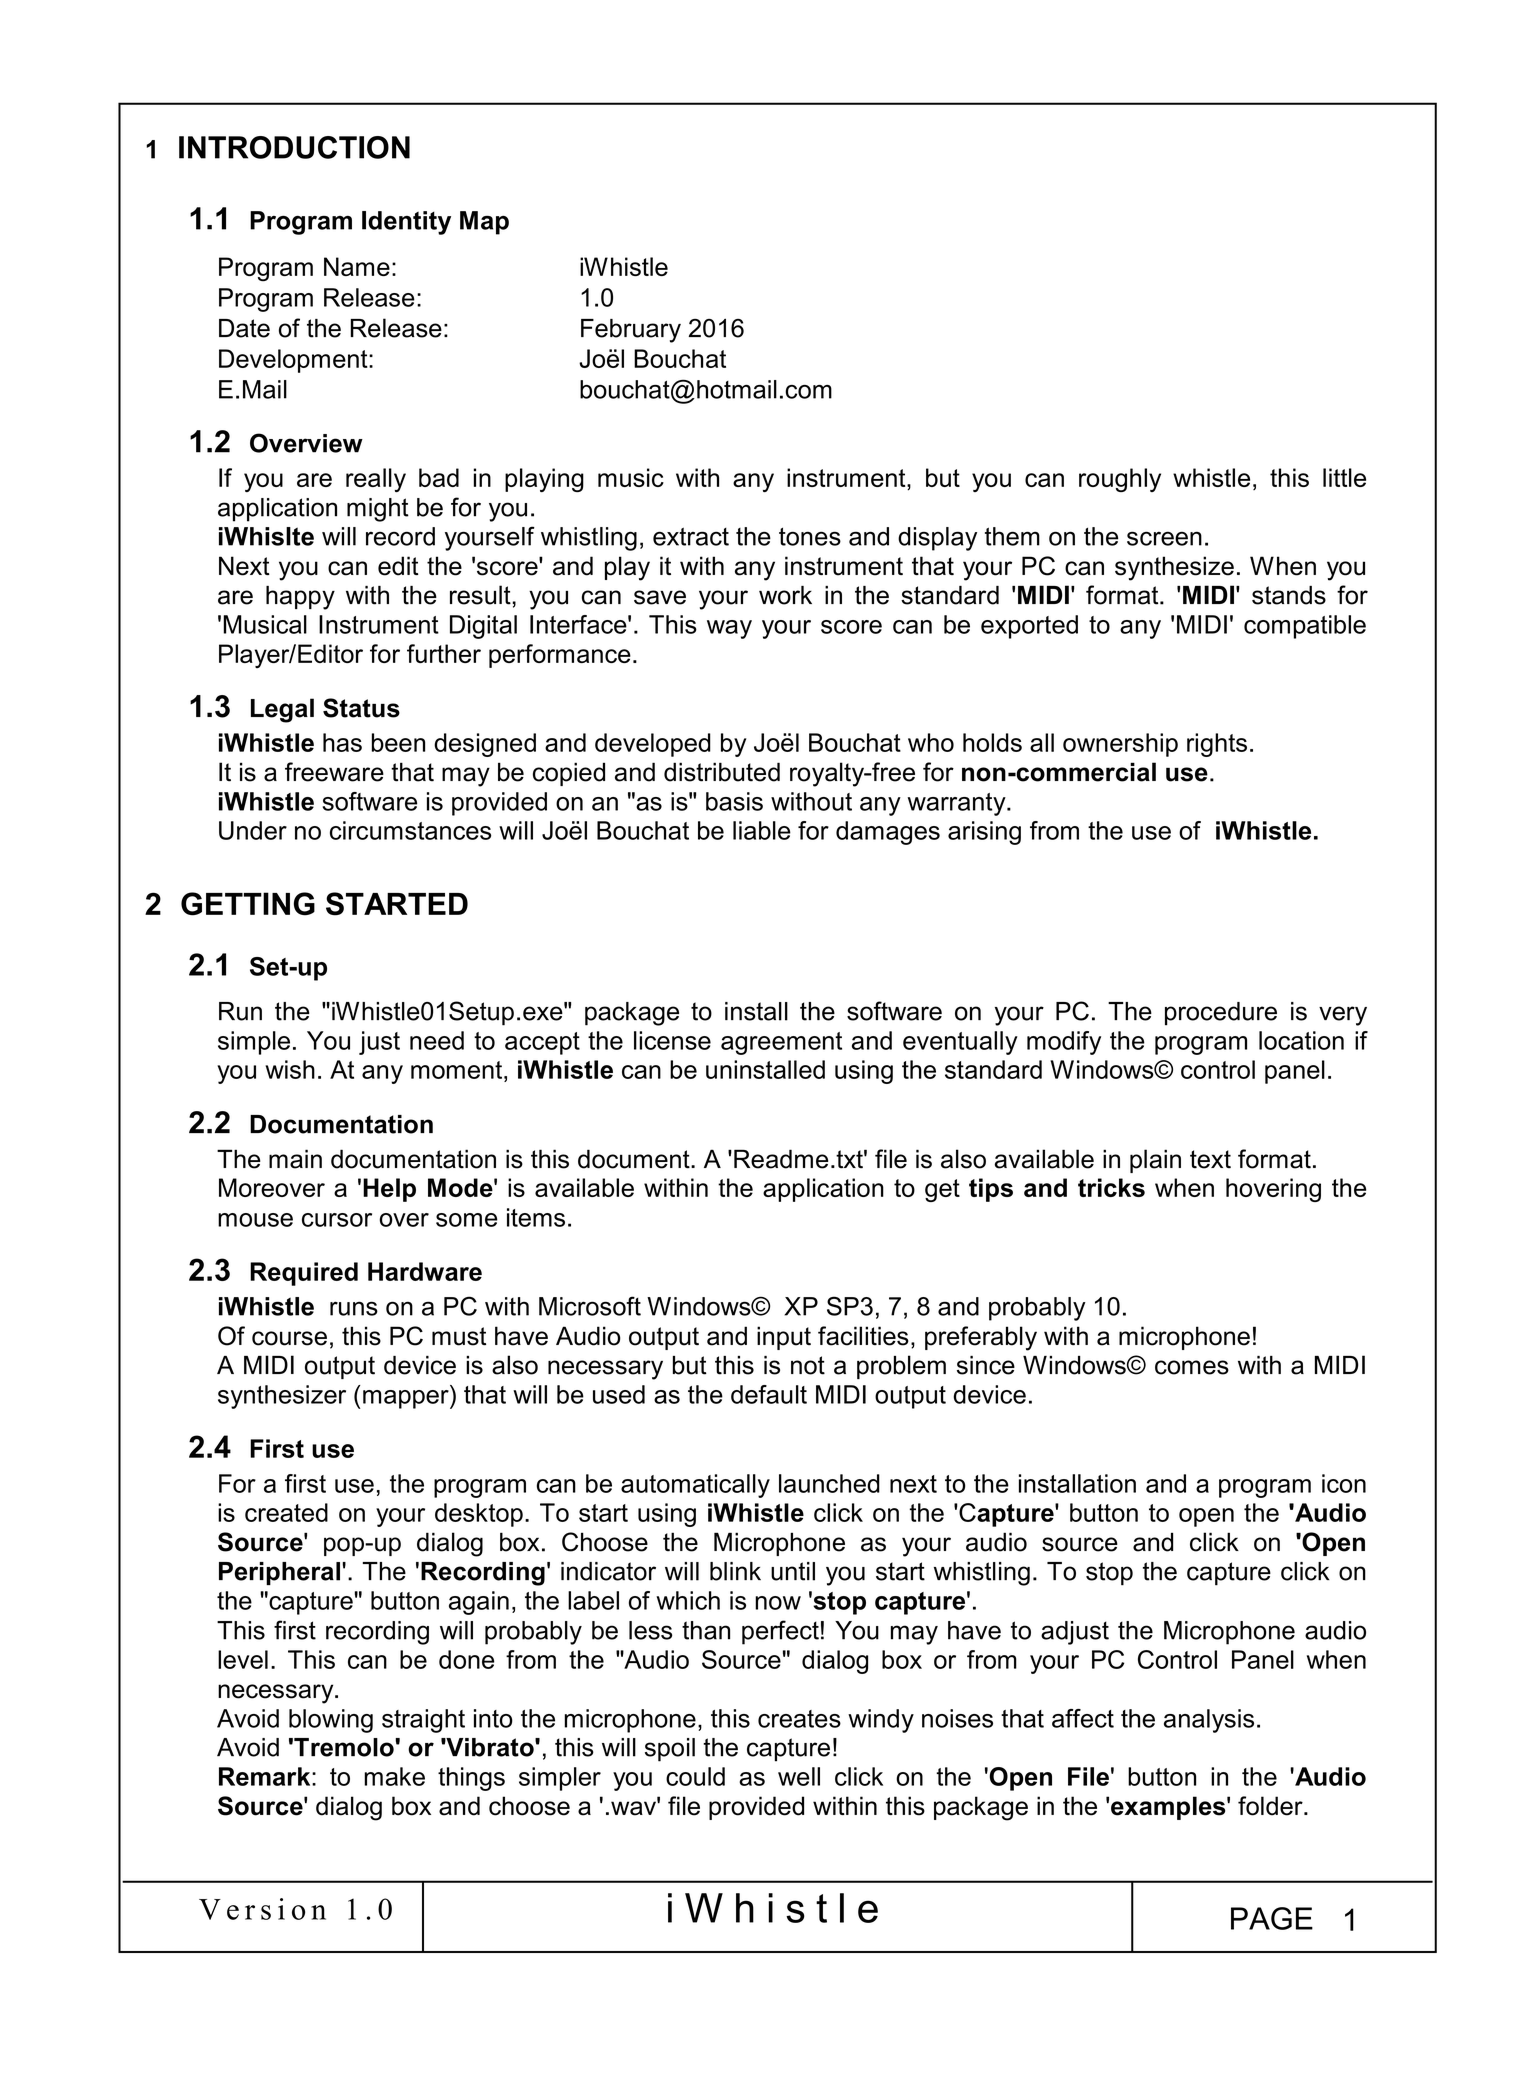  I want to click on Identity, so click(406, 223).
